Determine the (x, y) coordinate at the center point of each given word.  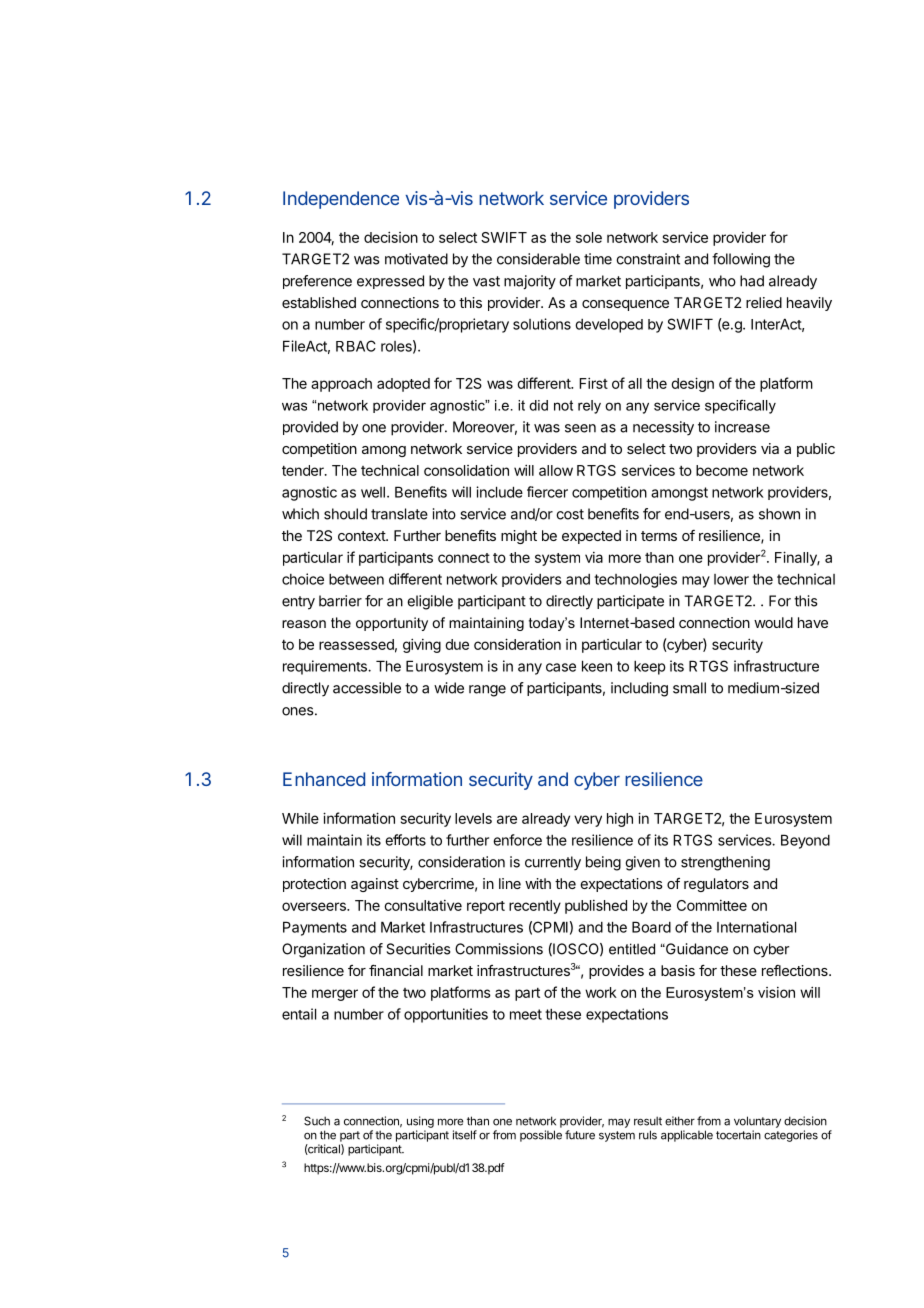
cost (570, 514)
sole (589, 237)
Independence (341, 200)
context (362, 536)
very (588, 821)
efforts (405, 840)
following (741, 260)
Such (317, 1121)
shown (779, 514)
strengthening (725, 863)
